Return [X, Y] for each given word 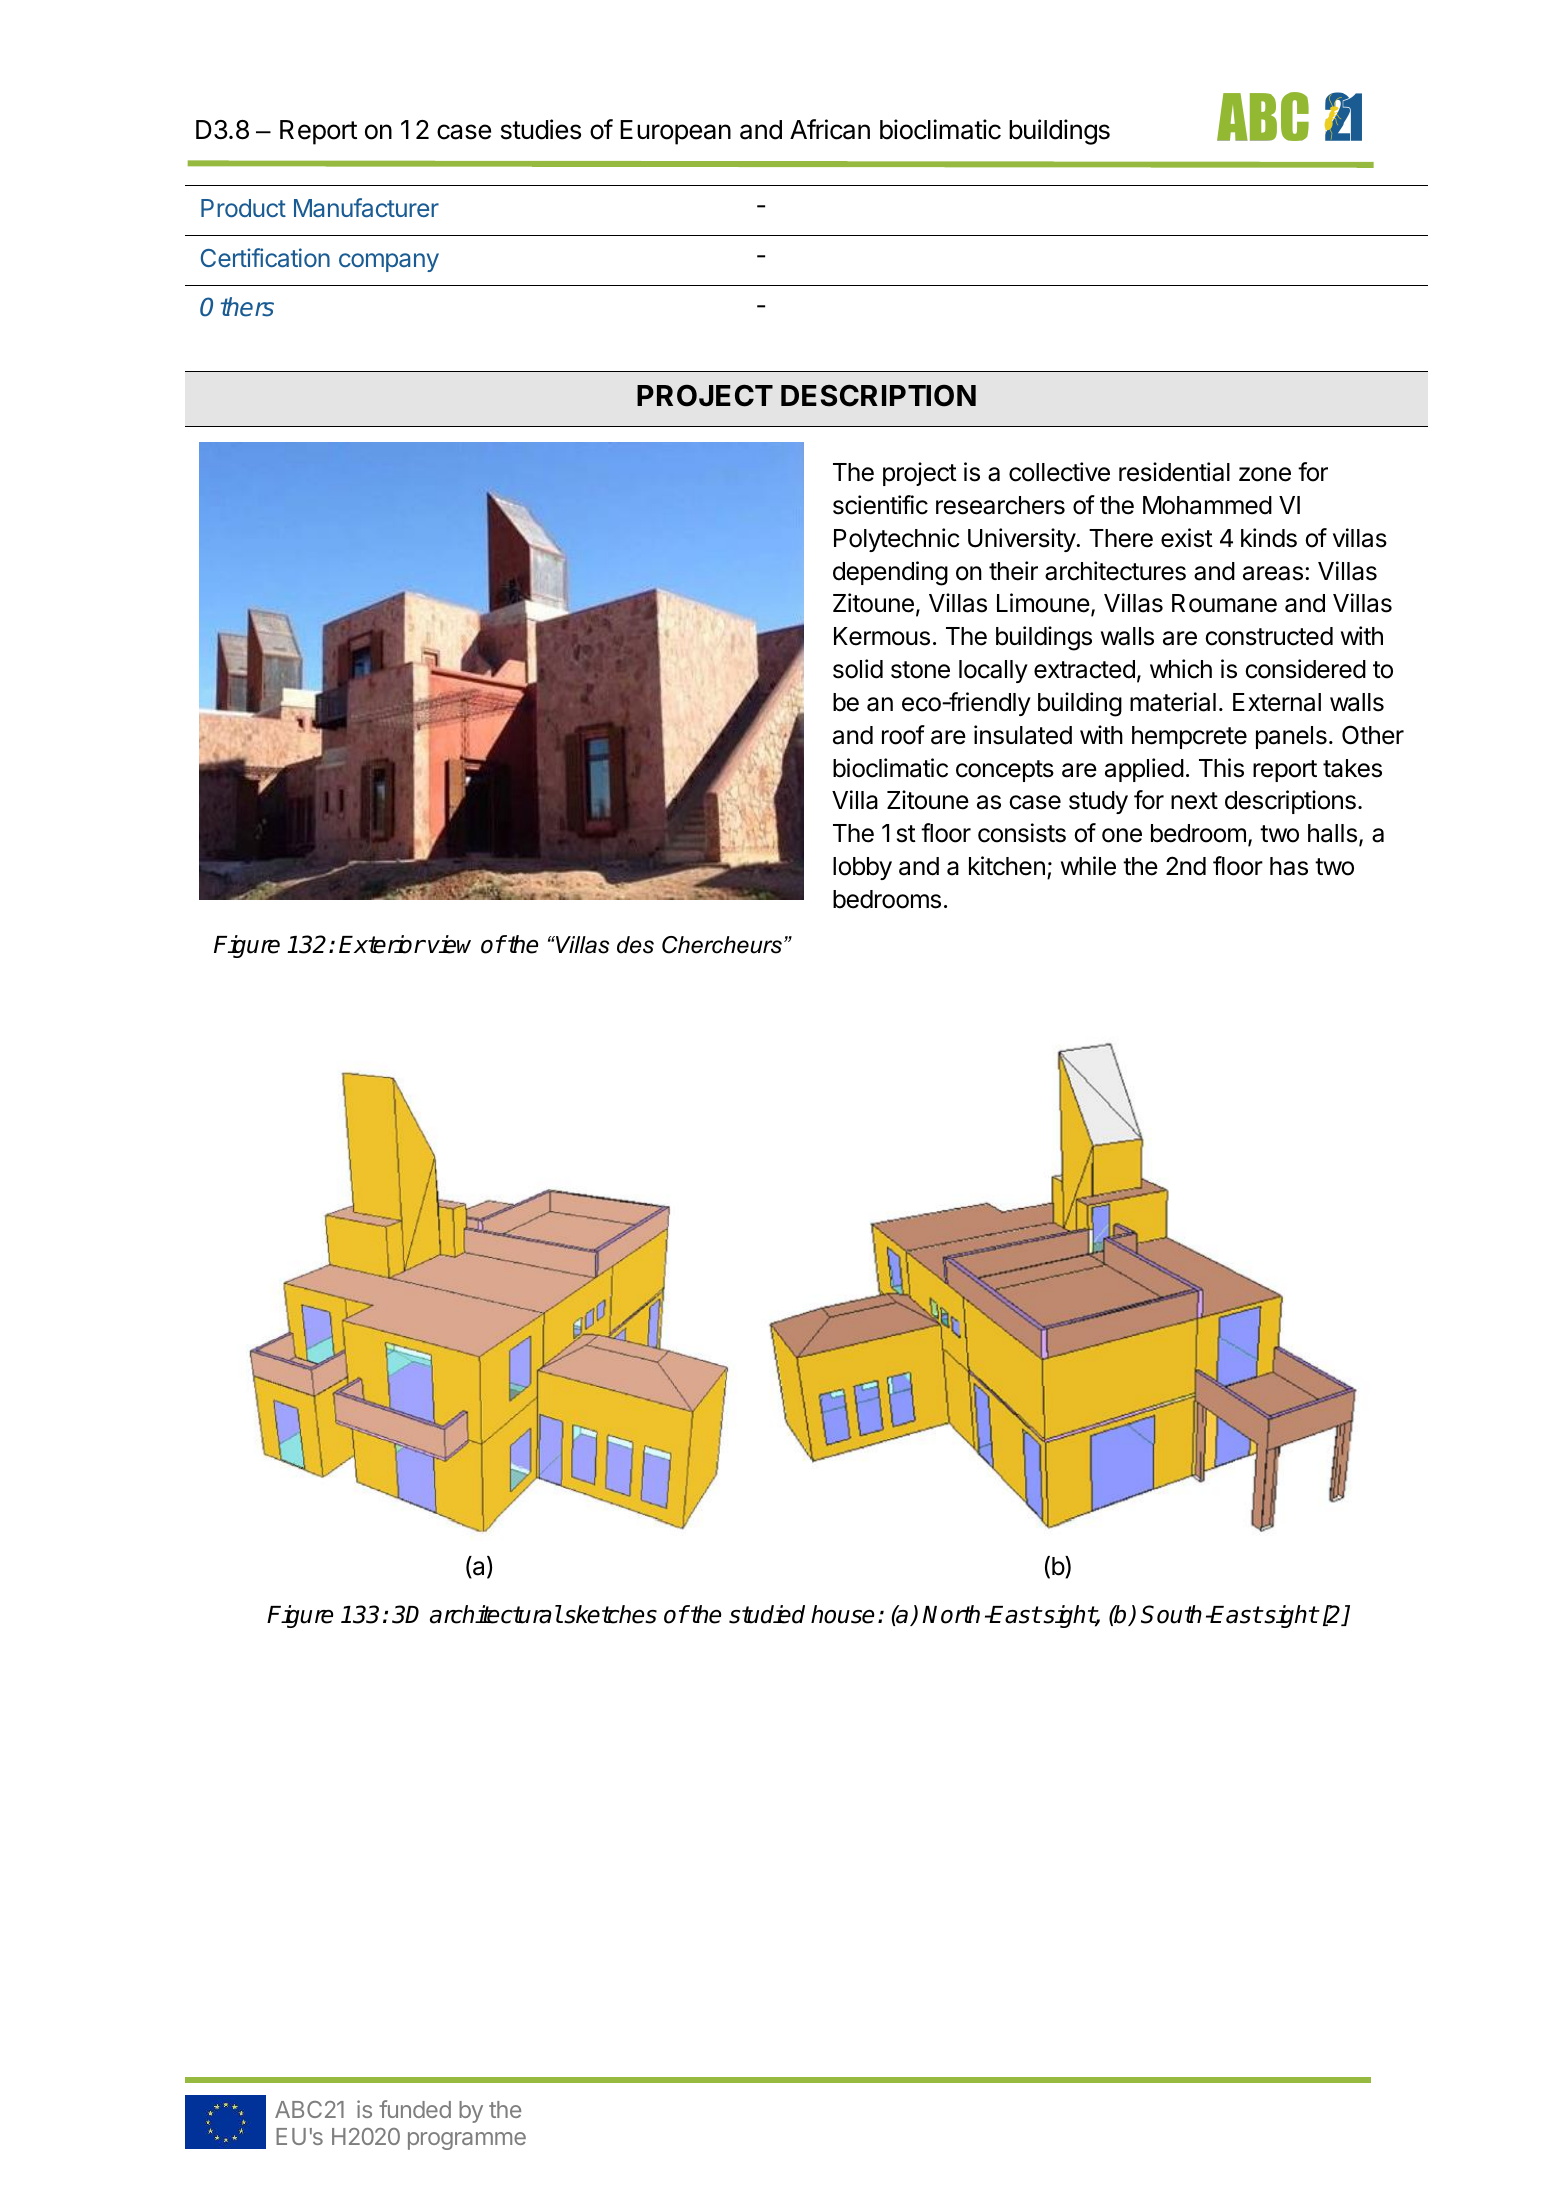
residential [1174, 472]
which [1181, 669]
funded [415, 2109]
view [449, 944]
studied [767, 1614]
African [830, 129]
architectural [496, 1614]
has [1289, 866]
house [842, 1614]
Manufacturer [366, 207]
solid [858, 669]
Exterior [382, 944]
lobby [862, 868]
